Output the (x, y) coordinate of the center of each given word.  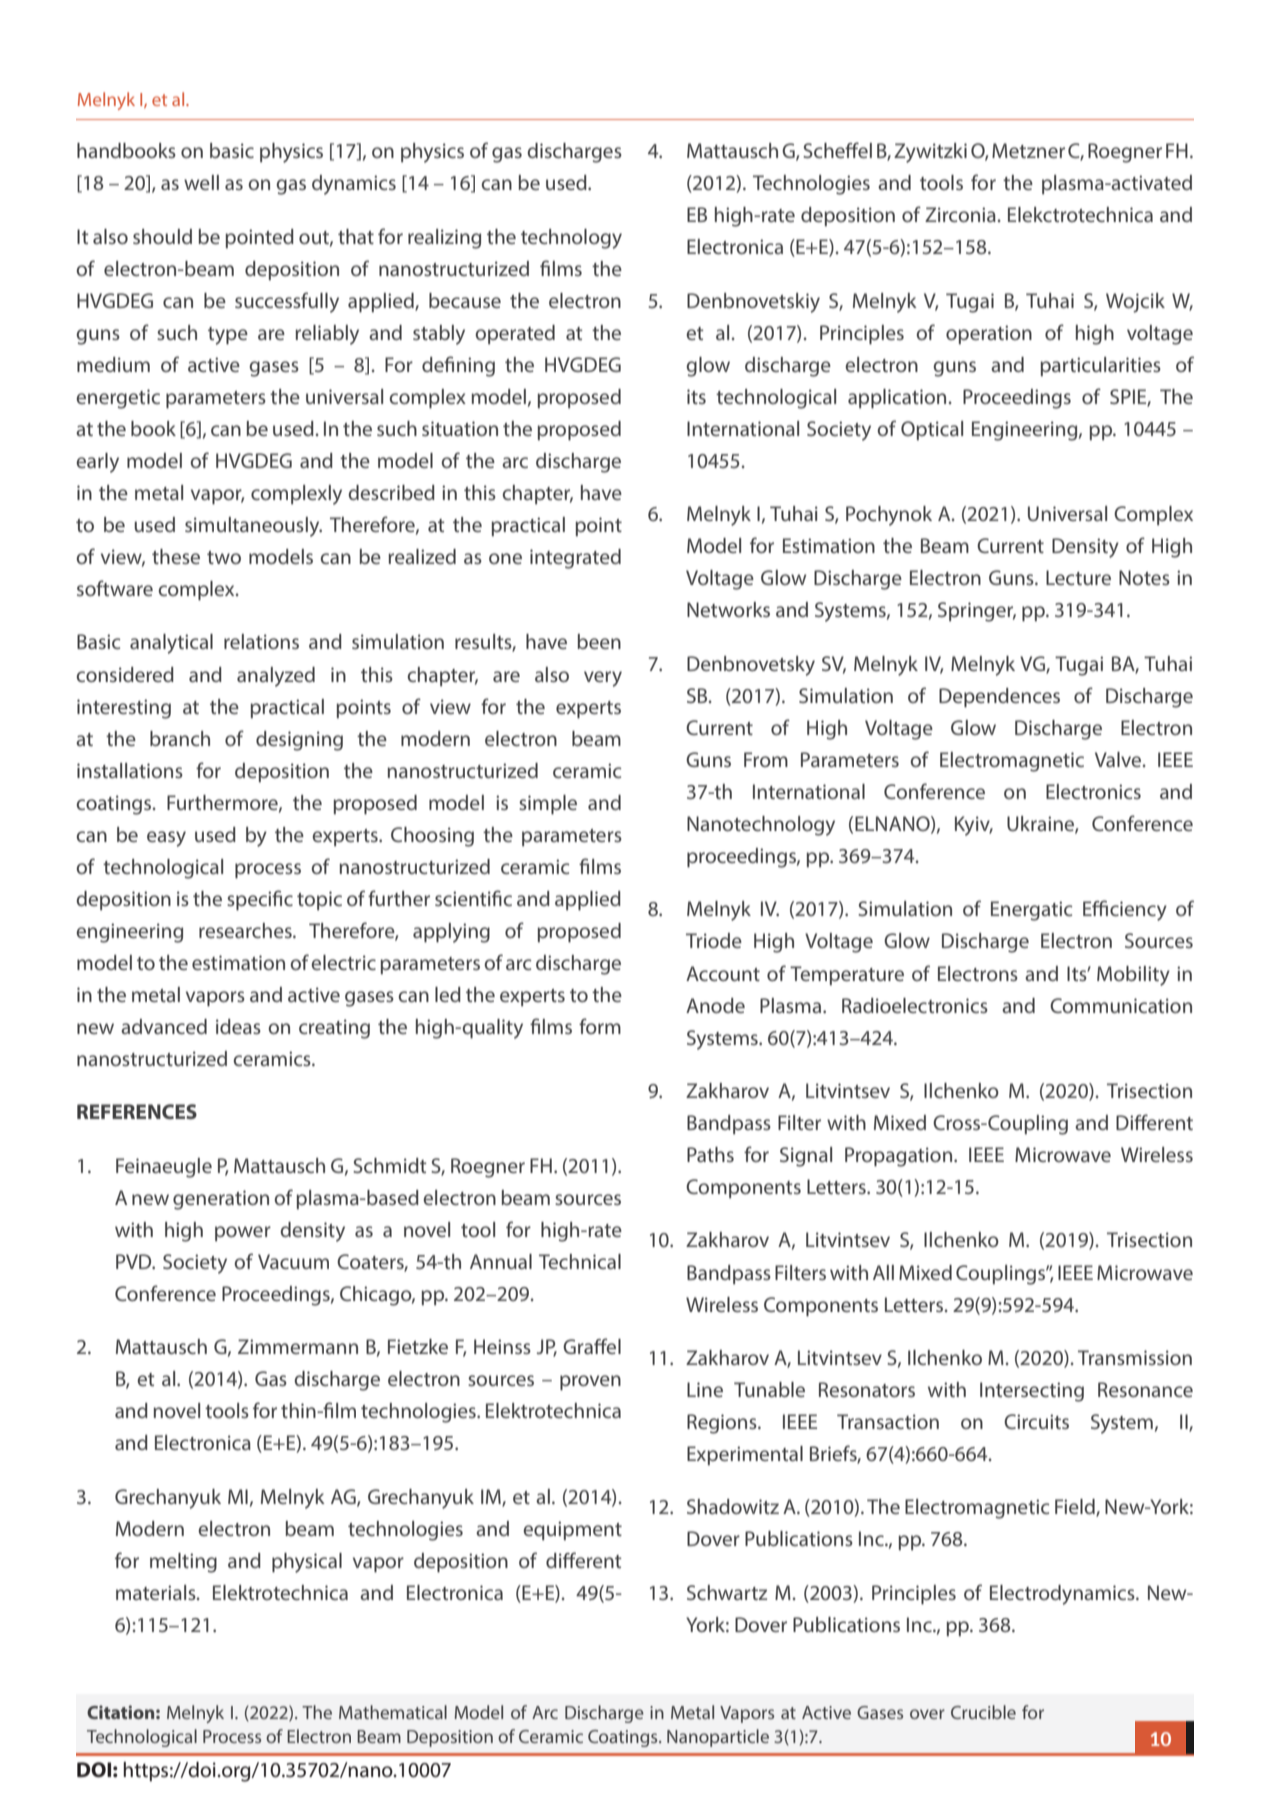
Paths (710, 1154)
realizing (444, 239)
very (603, 679)
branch (180, 738)
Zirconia (960, 214)
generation (221, 1200)
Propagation (898, 1157)
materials (157, 1592)
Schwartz (727, 1592)
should (162, 236)
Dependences (999, 698)
